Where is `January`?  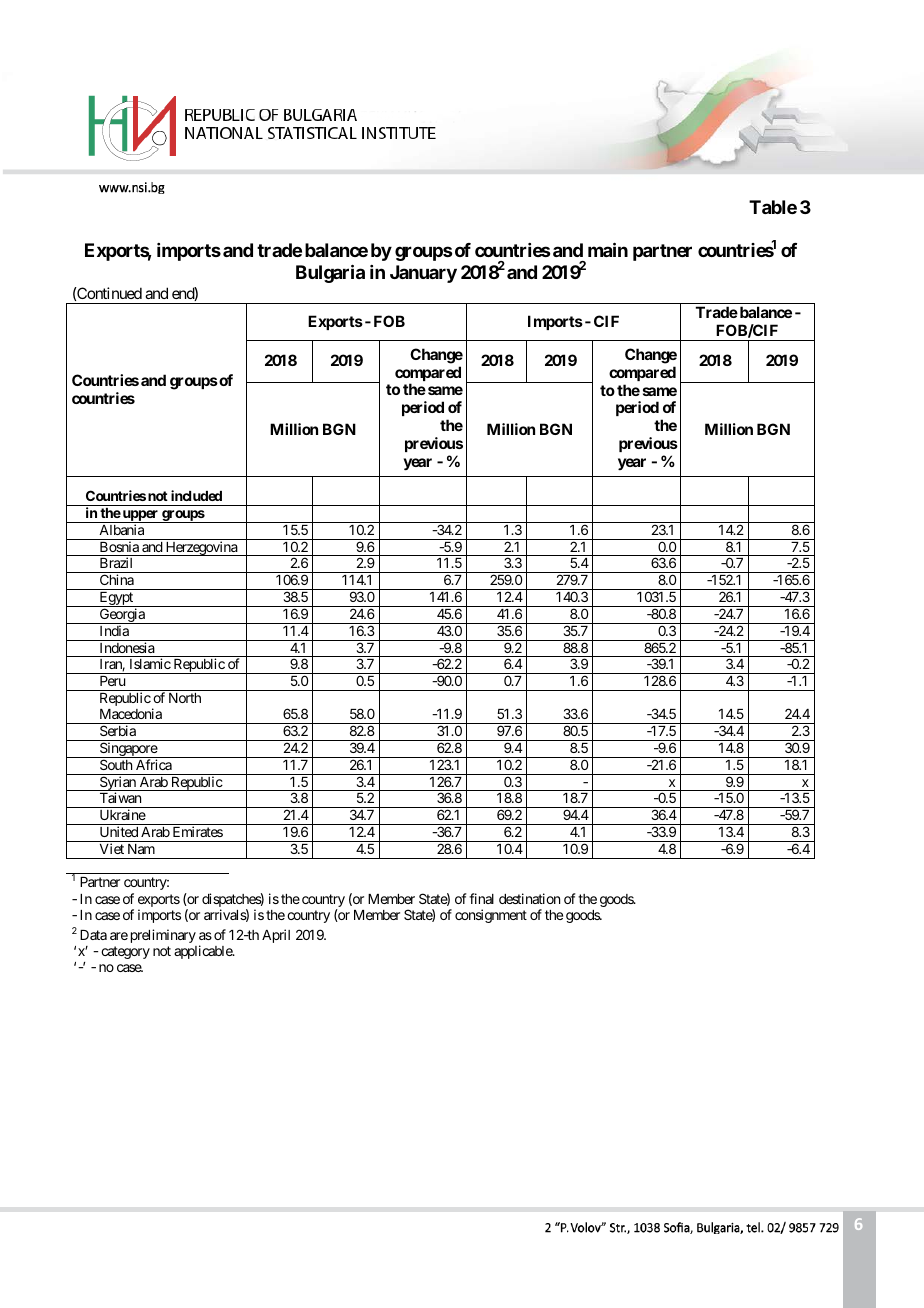 January is located at coordinates (423, 274).
